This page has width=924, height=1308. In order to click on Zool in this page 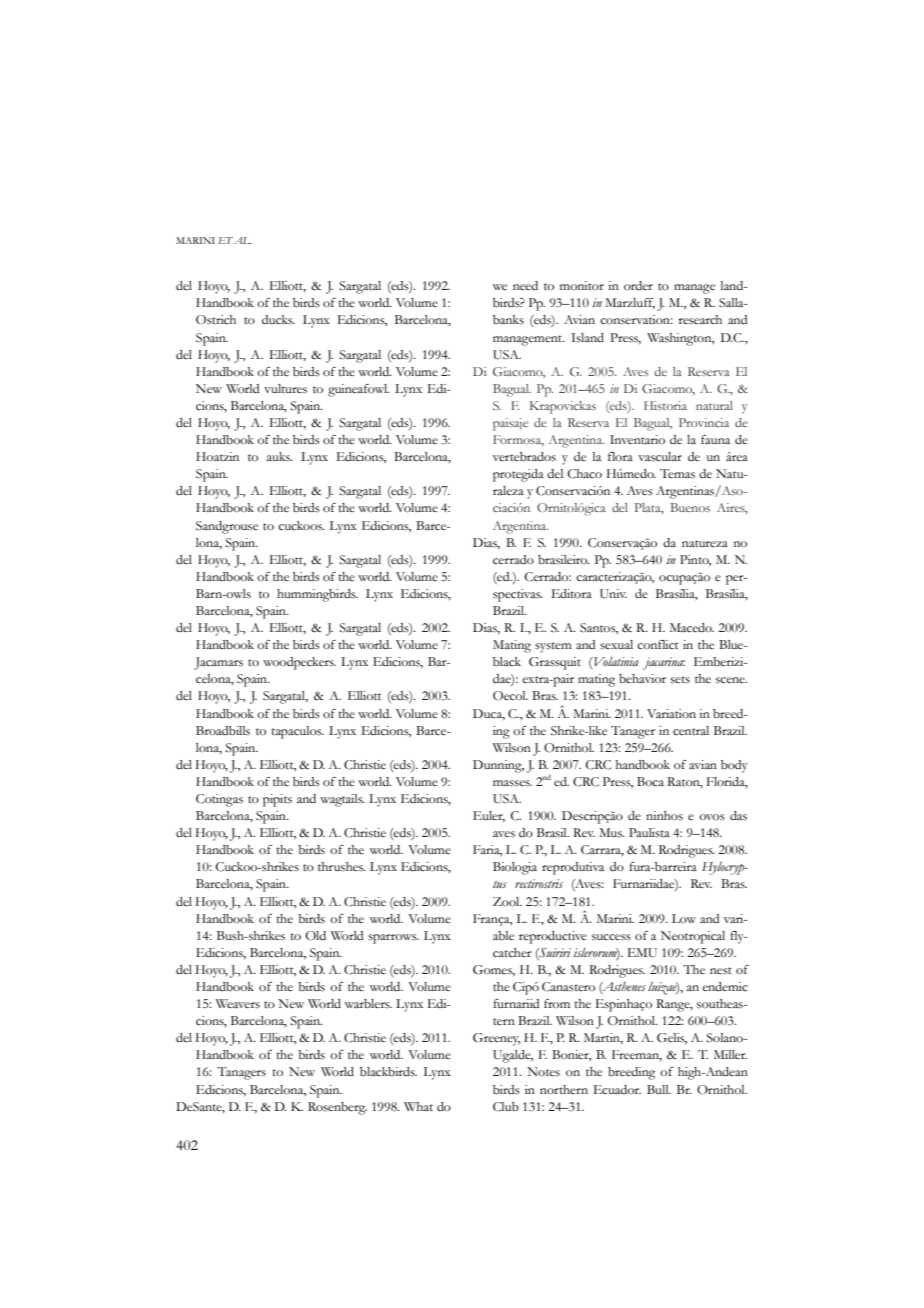, I will do `click(507, 902)`.
